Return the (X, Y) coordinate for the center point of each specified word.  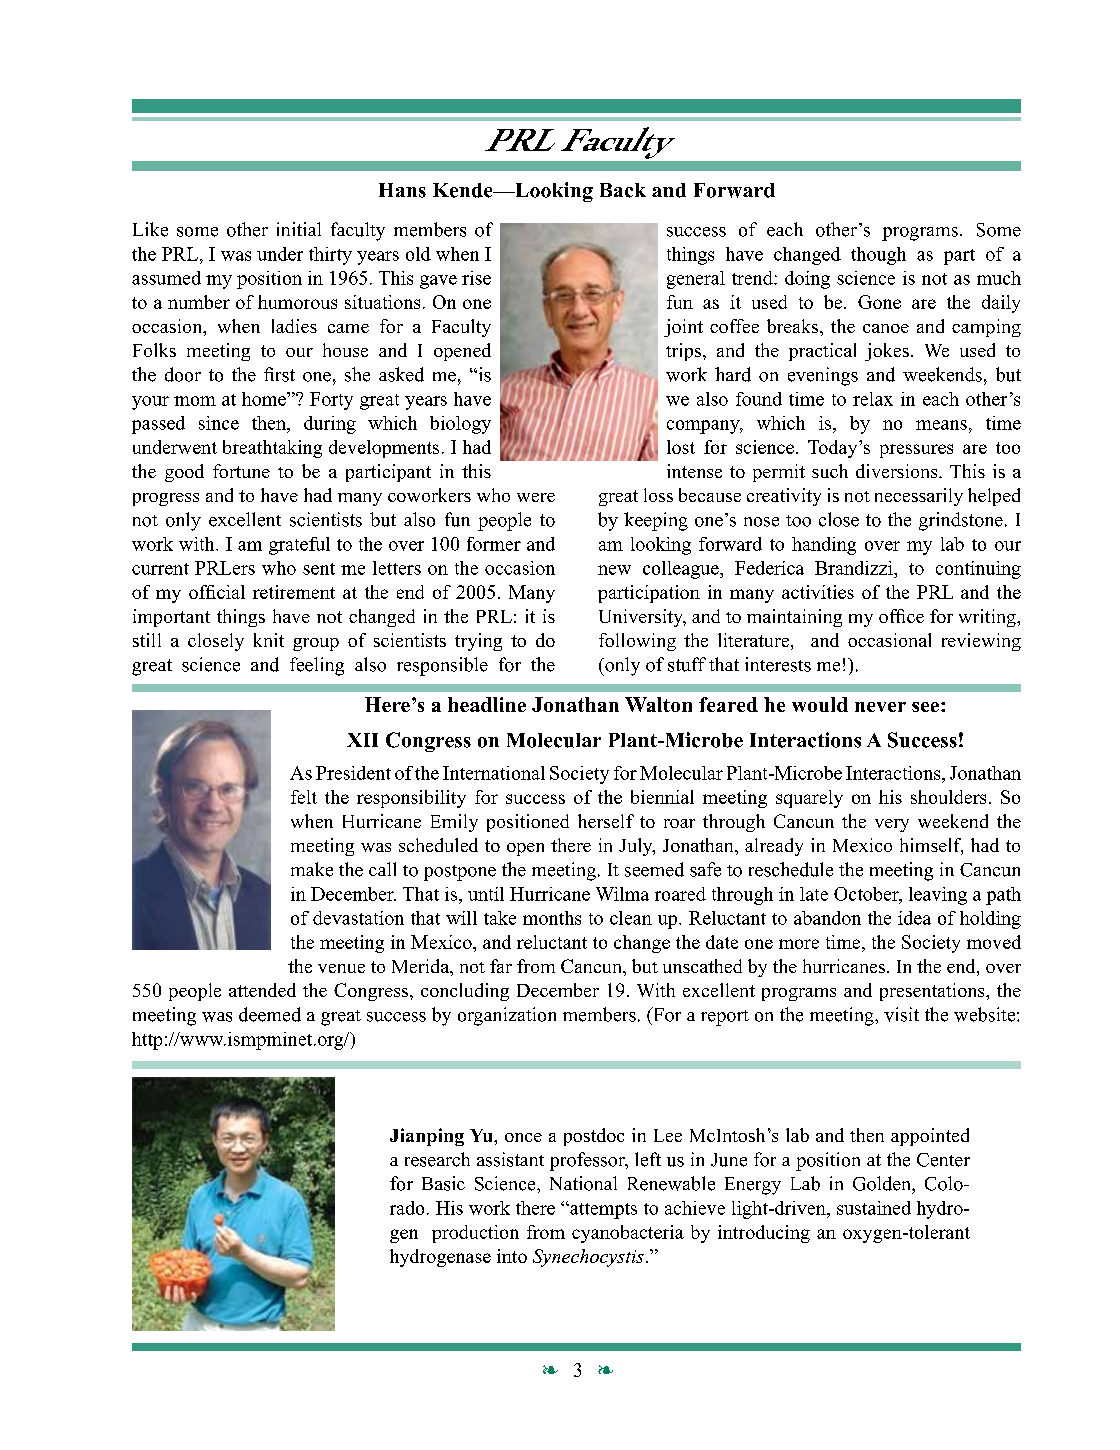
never (880, 707)
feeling (317, 666)
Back (623, 190)
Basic (443, 1183)
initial (299, 229)
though (878, 256)
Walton (658, 704)
